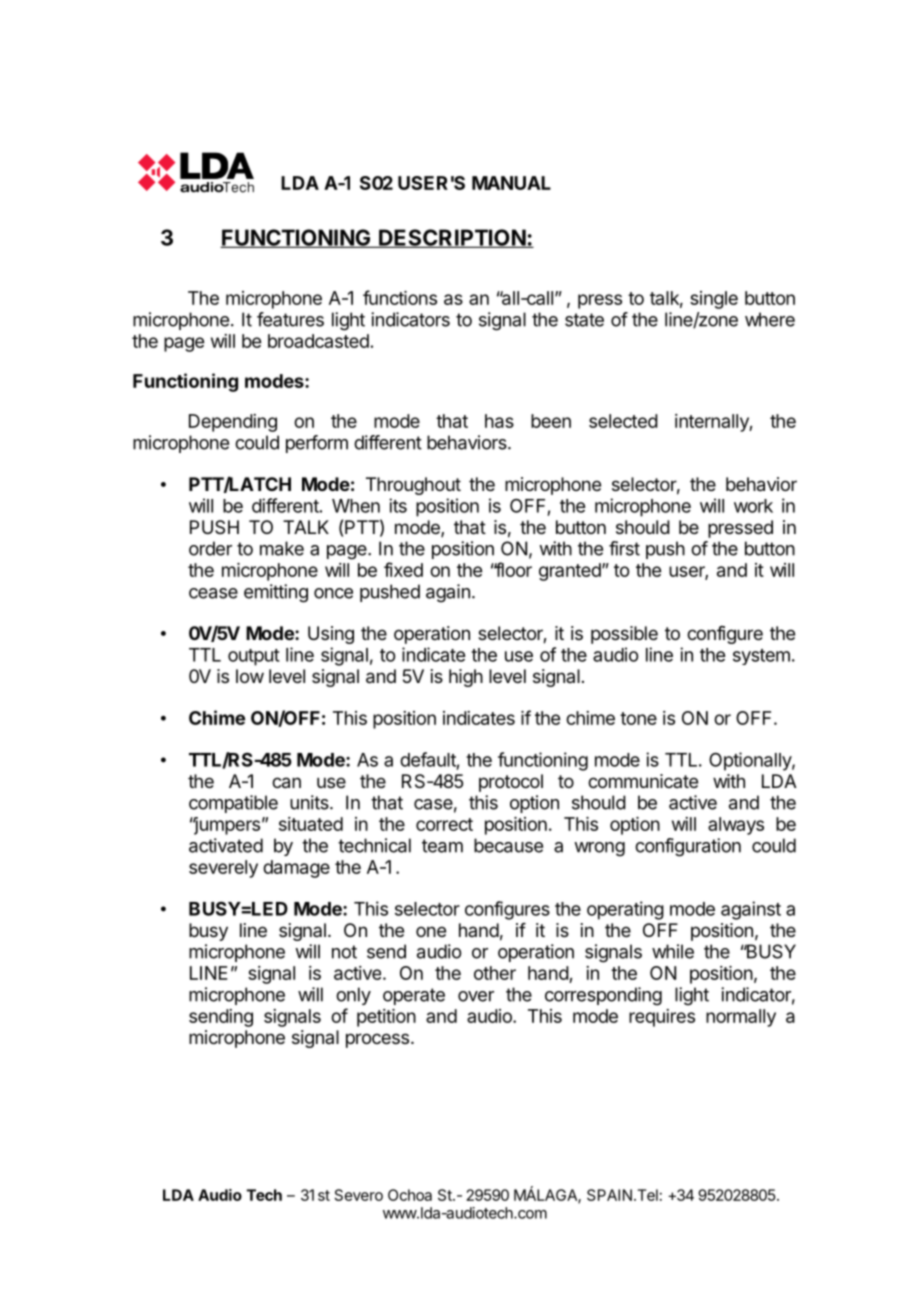 The width and height of the document is (924, 1308). I want to click on single, so click(714, 300).
